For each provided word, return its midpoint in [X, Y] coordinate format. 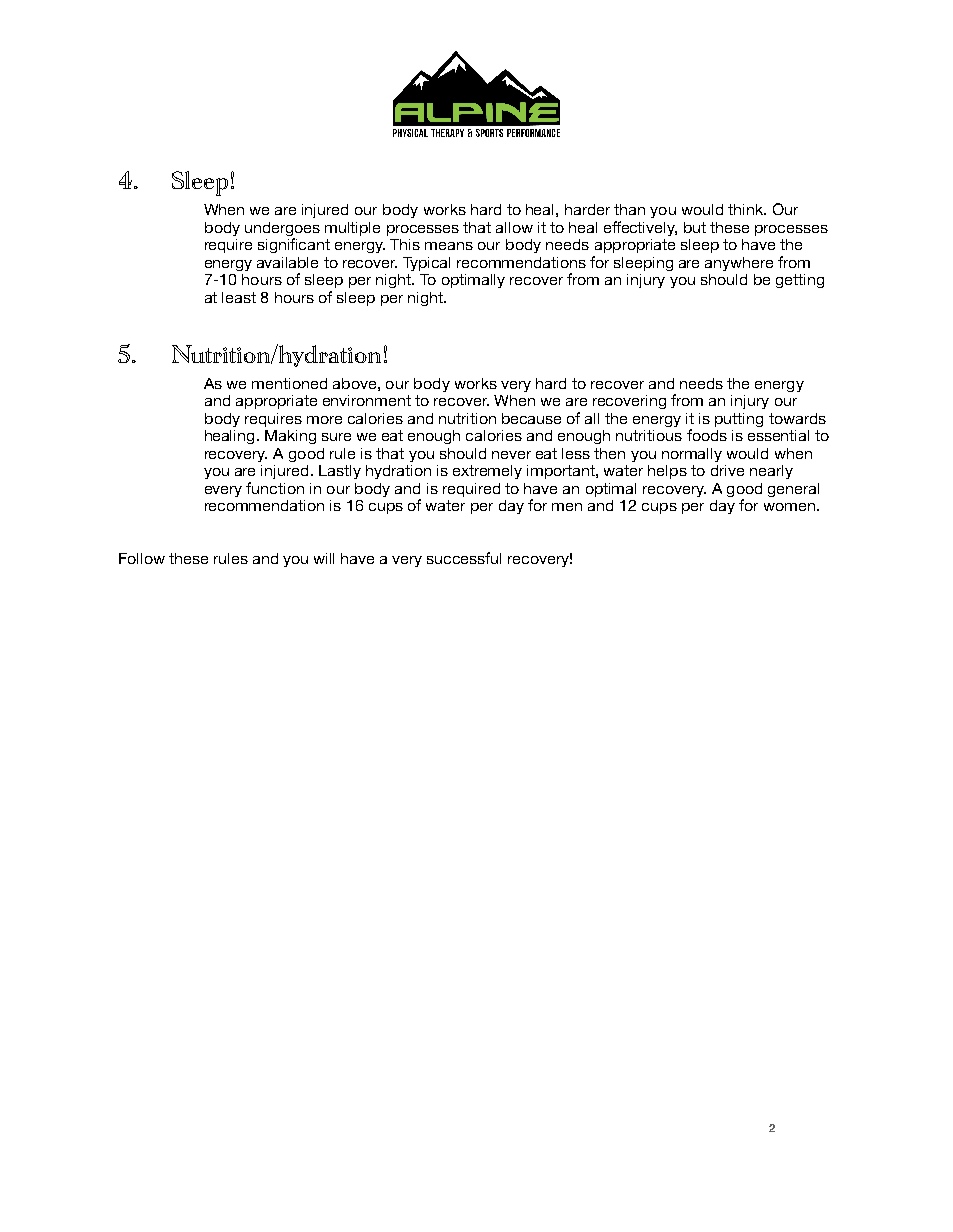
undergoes [282, 230]
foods [707, 435]
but [695, 227]
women [789, 507]
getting [800, 281]
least [239, 297]
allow [514, 227]
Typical [426, 264]
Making [290, 437]
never [511, 455]
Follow [142, 558]
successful [464, 558]
